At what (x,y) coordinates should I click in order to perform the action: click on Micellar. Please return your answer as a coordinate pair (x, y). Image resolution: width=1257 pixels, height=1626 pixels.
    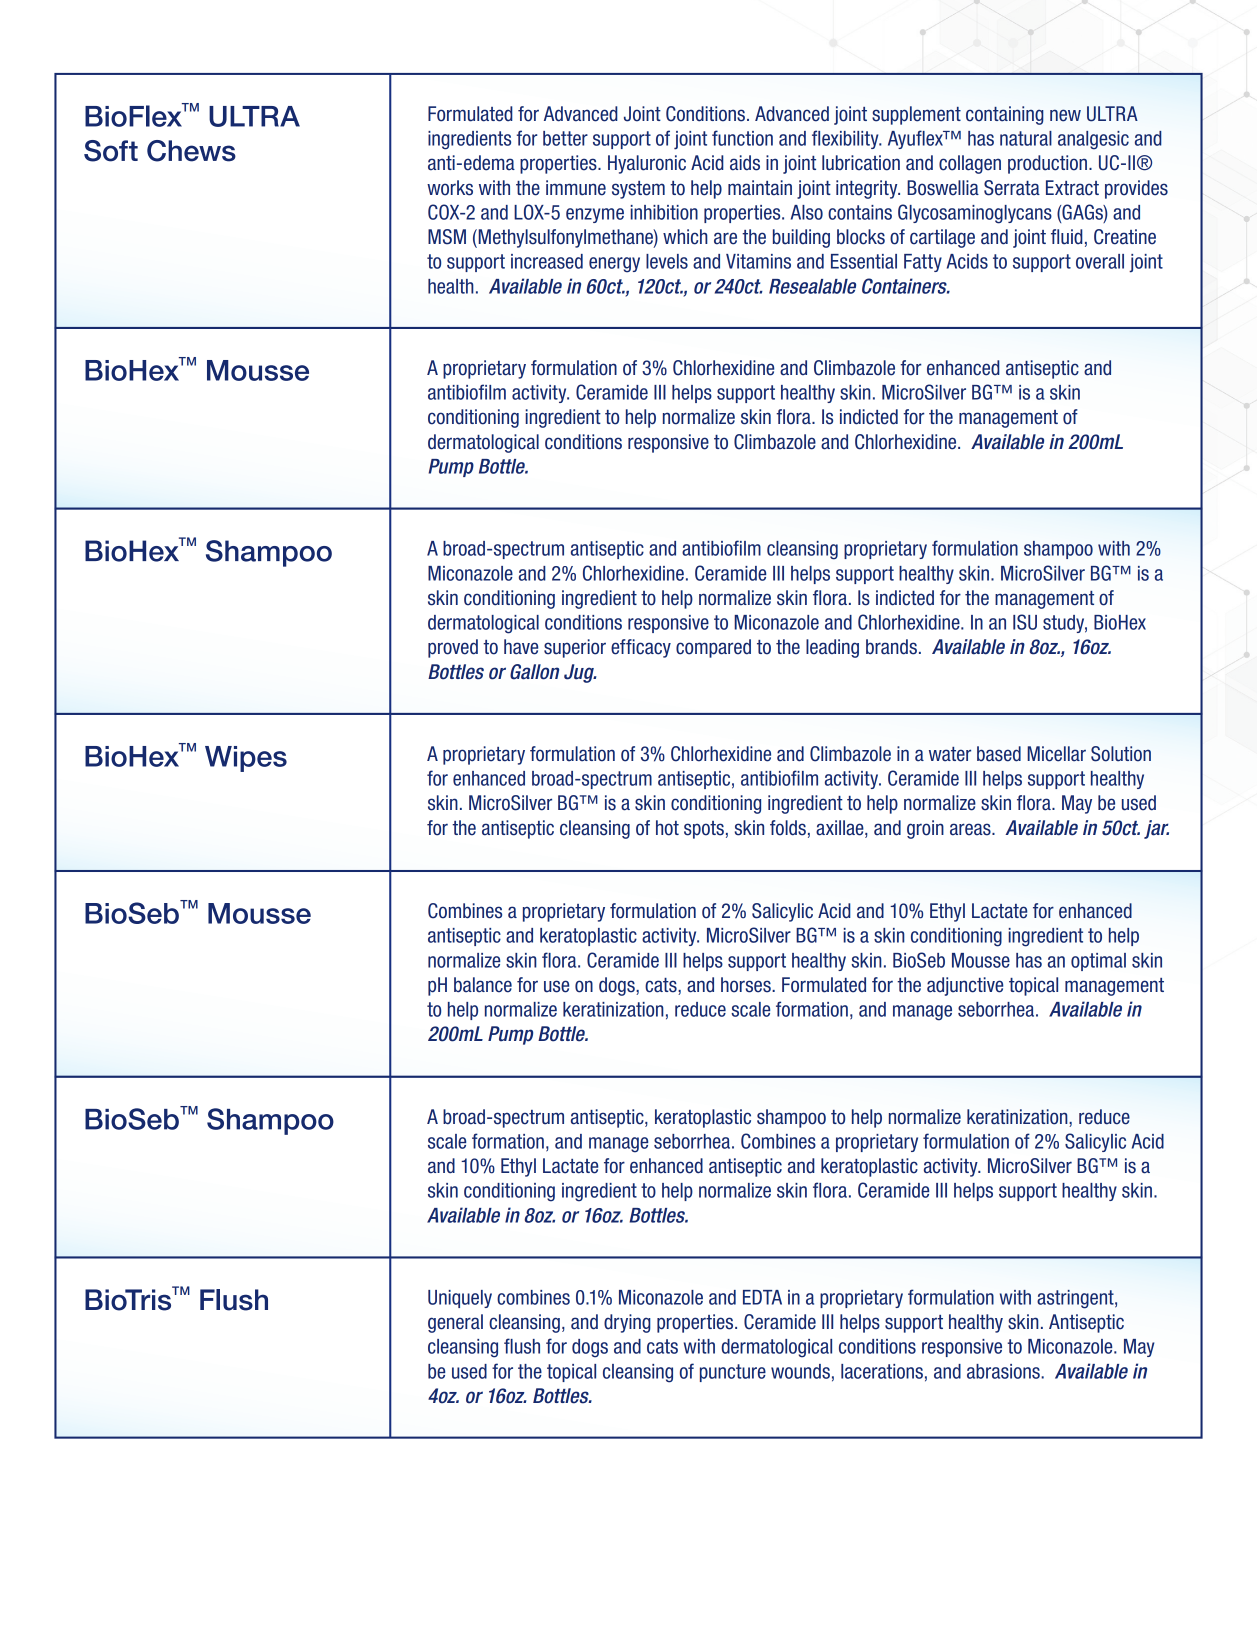
    Looking at the image, I should click on (1056, 754).
